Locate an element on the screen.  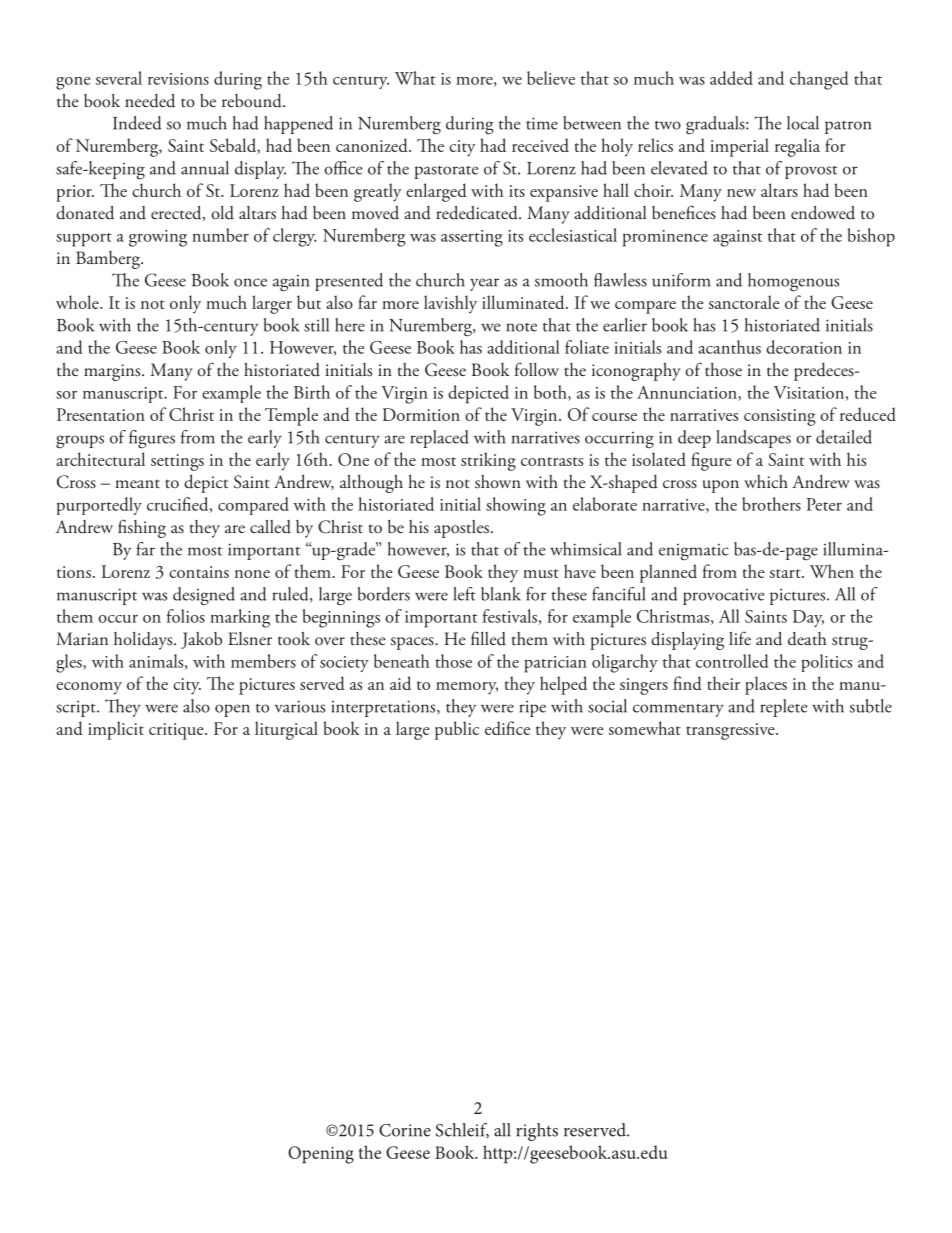
folios is located at coordinates (186, 616).
